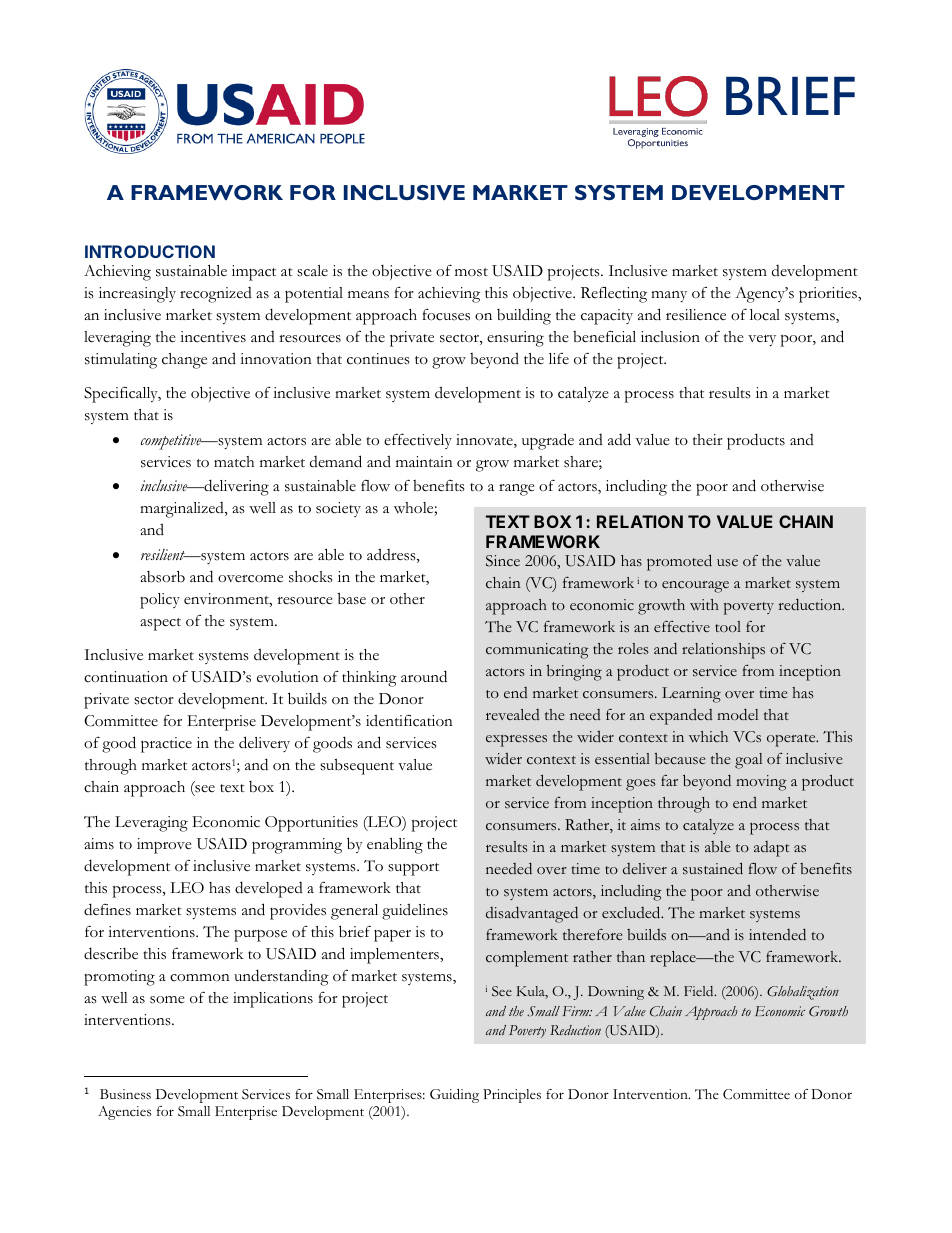 The image size is (952, 1233). What do you see at coordinates (503, 561) in the page?
I see `Since` at bounding box center [503, 561].
